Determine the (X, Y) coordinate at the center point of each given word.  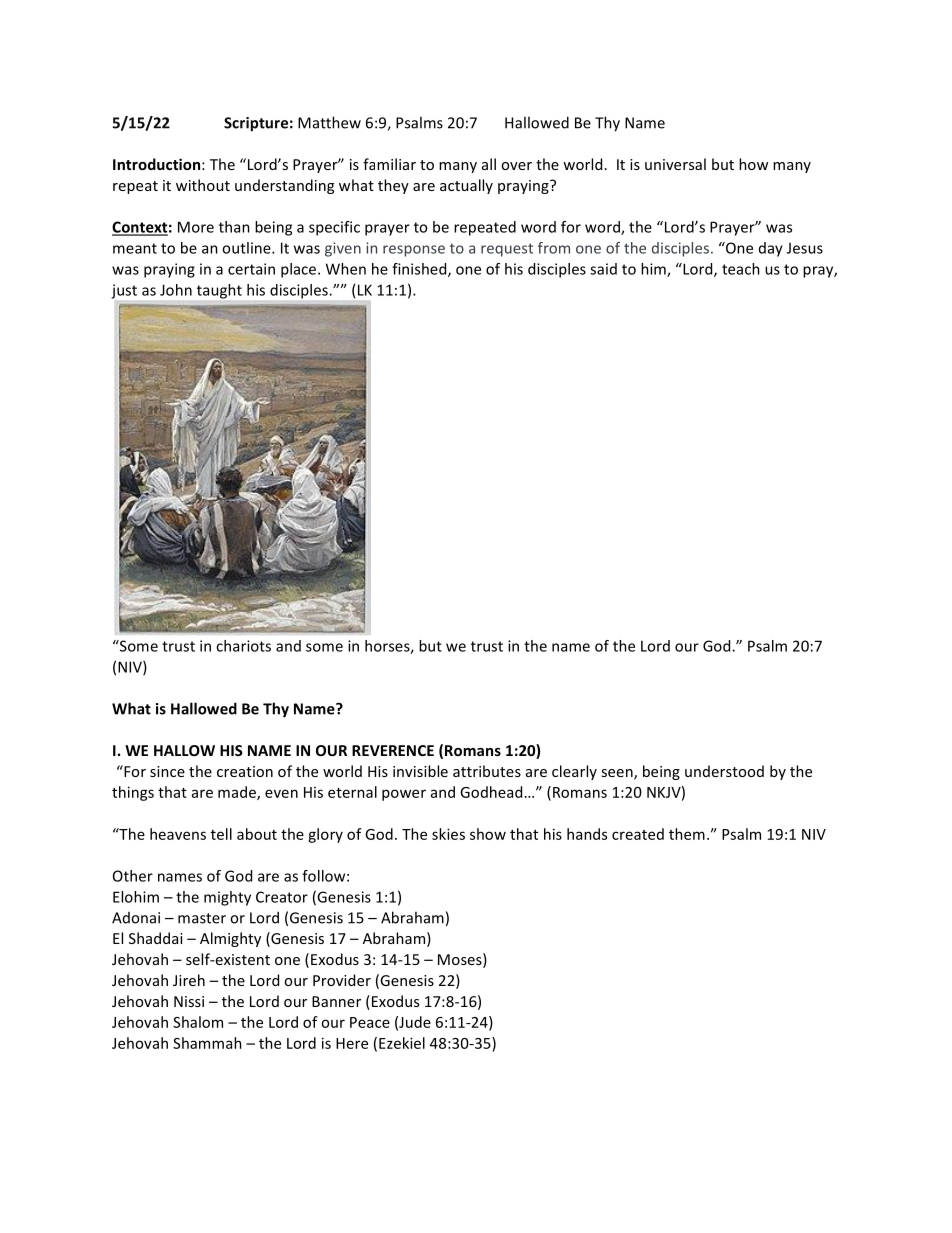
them (687, 834)
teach (741, 269)
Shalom (198, 1022)
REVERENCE (393, 750)
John (176, 290)
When (346, 269)
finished (420, 270)
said (603, 269)
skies (448, 834)
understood (724, 771)
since (167, 771)
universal (675, 164)
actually (466, 186)
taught (219, 291)
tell (221, 834)
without (203, 185)
